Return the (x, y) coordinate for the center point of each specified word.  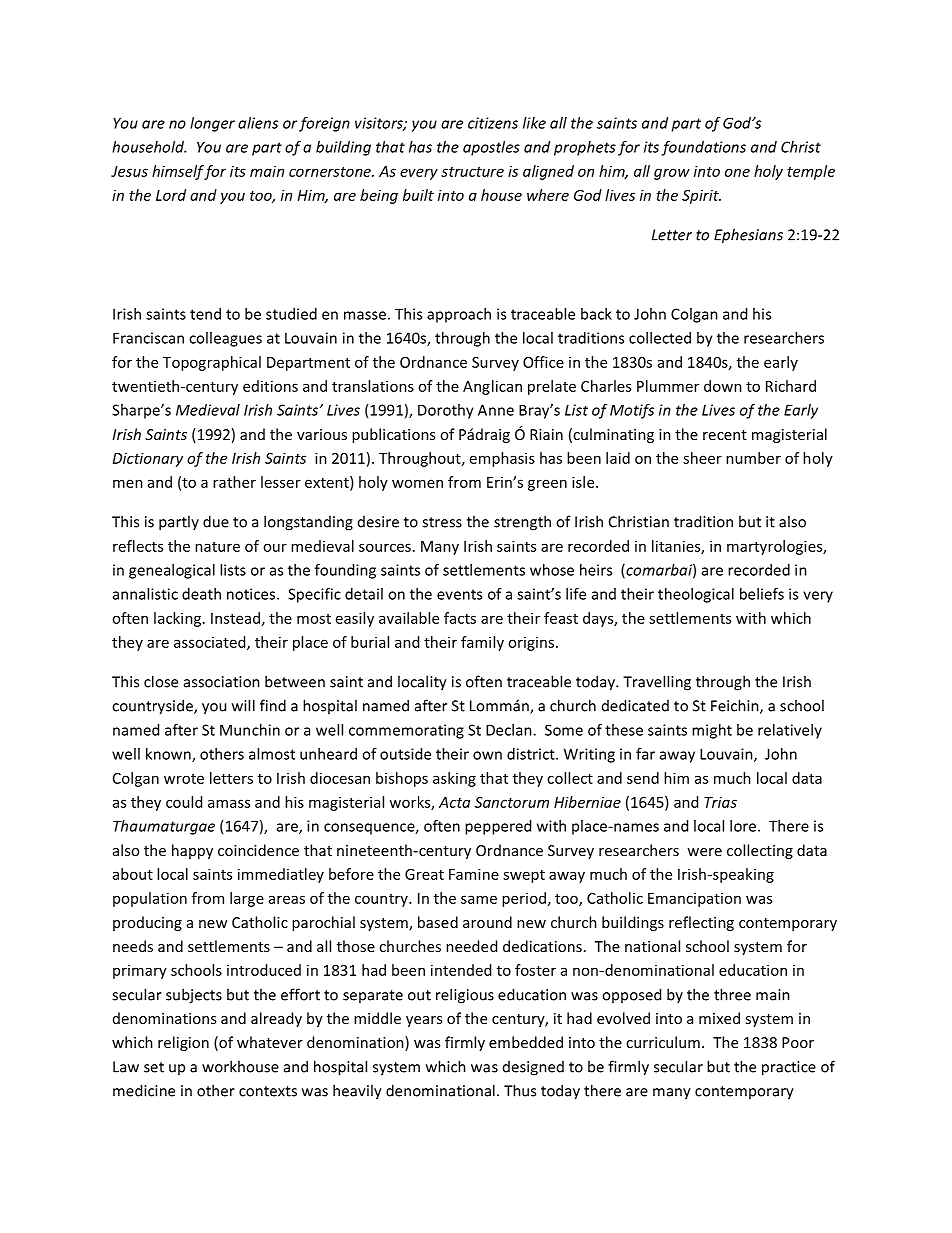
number (753, 458)
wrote (184, 779)
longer (212, 124)
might (712, 731)
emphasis (502, 459)
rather (234, 482)
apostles (491, 148)
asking (454, 779)
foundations (704, 148)
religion (183, 1043)
